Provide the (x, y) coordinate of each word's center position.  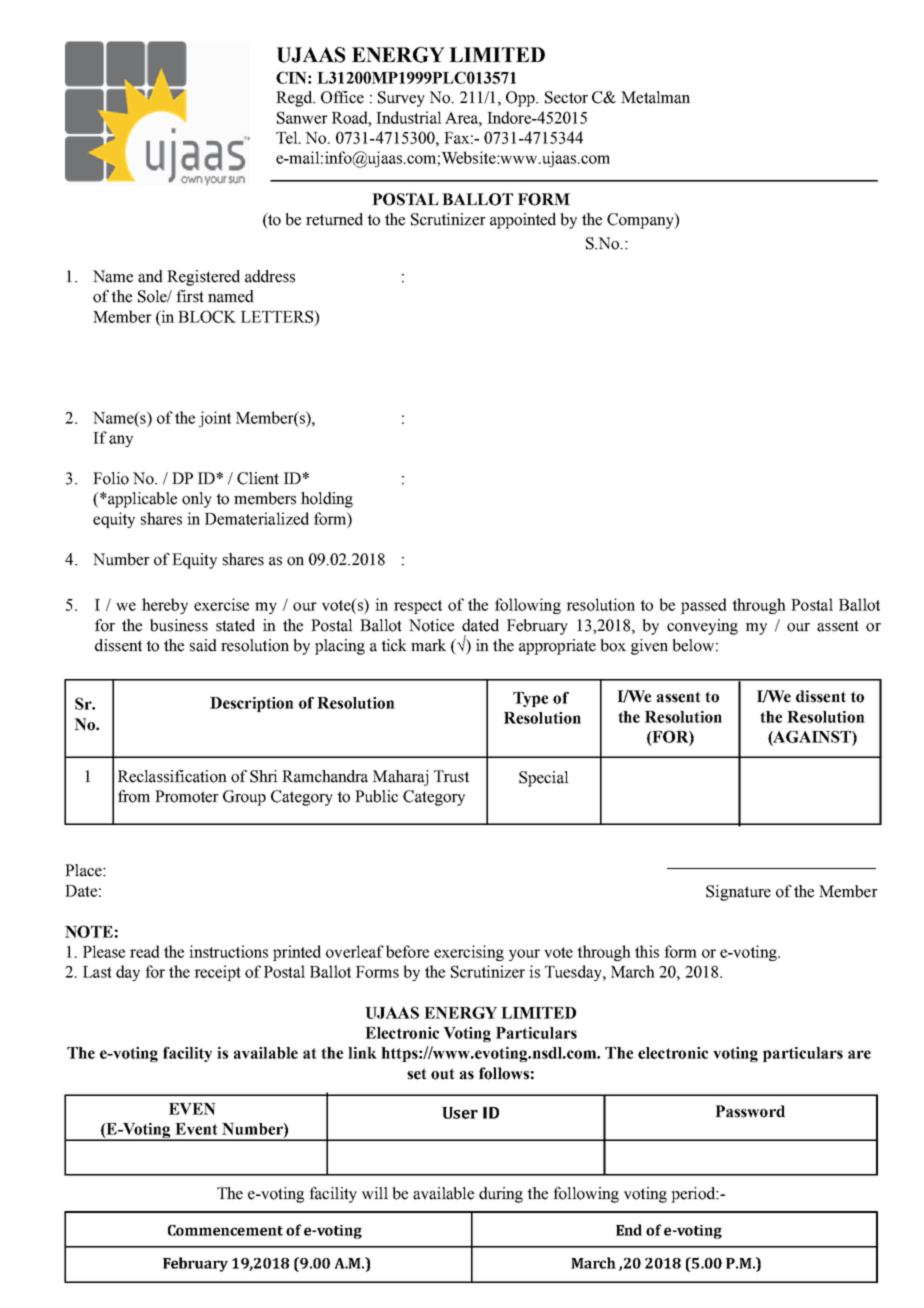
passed (704, 606)
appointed (523, 221)
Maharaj (401, 778)
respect (418, 607)
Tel (288, 137)
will (375, 1193)
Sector (566, 97)
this (647, 951)
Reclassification (172, 776)
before (407, 951)
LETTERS (278, 316)
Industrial (409, 117)
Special (544, 779)
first (190, 296)
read (145, 951)
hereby (165, 606)
